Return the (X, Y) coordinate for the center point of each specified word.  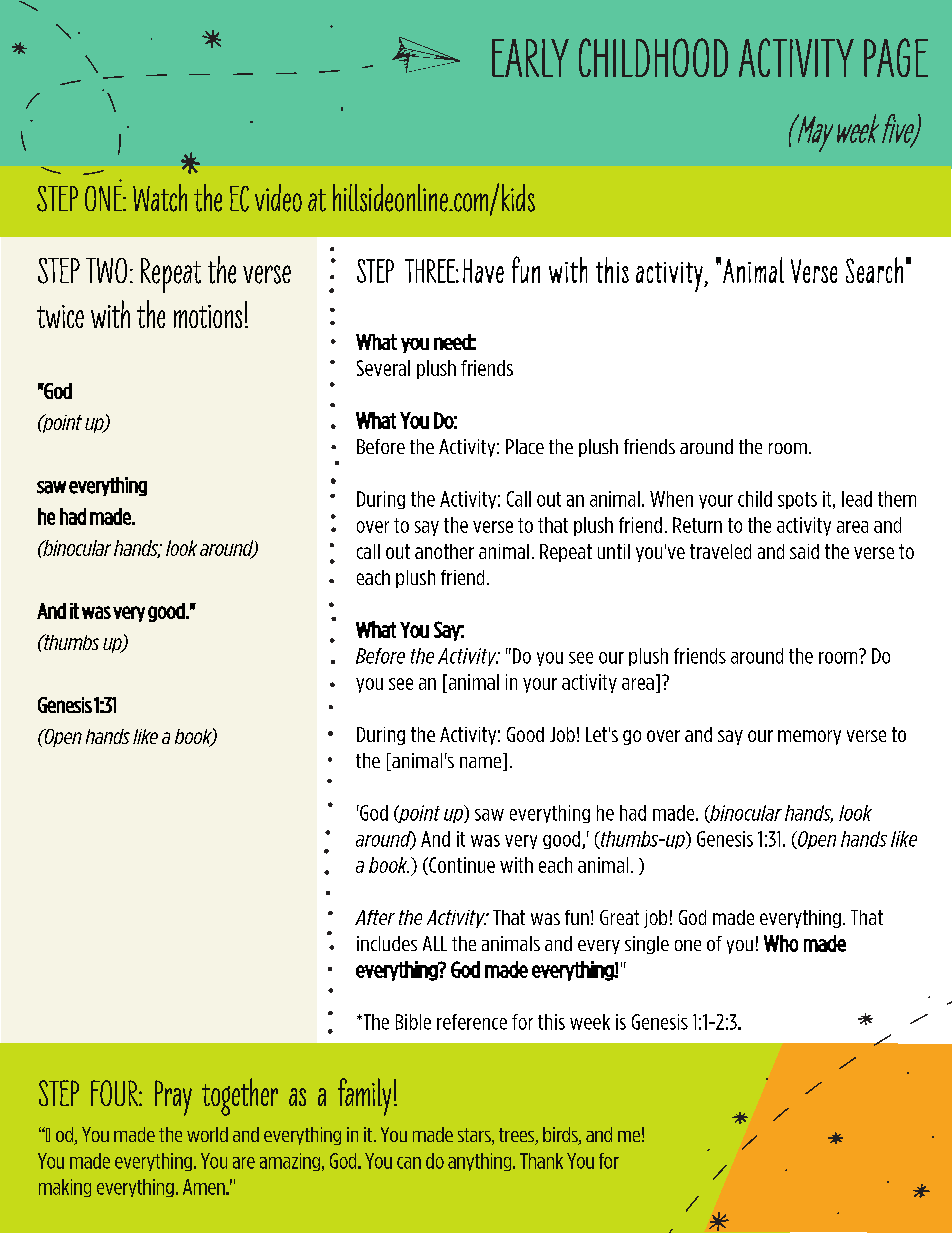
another (444, 551)
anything (481, 1162)
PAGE (896, 57)
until (614, 551)
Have (483, 271)
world (207, 1134)
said (804, 551)
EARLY (530, 58)
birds (561, 1136)
